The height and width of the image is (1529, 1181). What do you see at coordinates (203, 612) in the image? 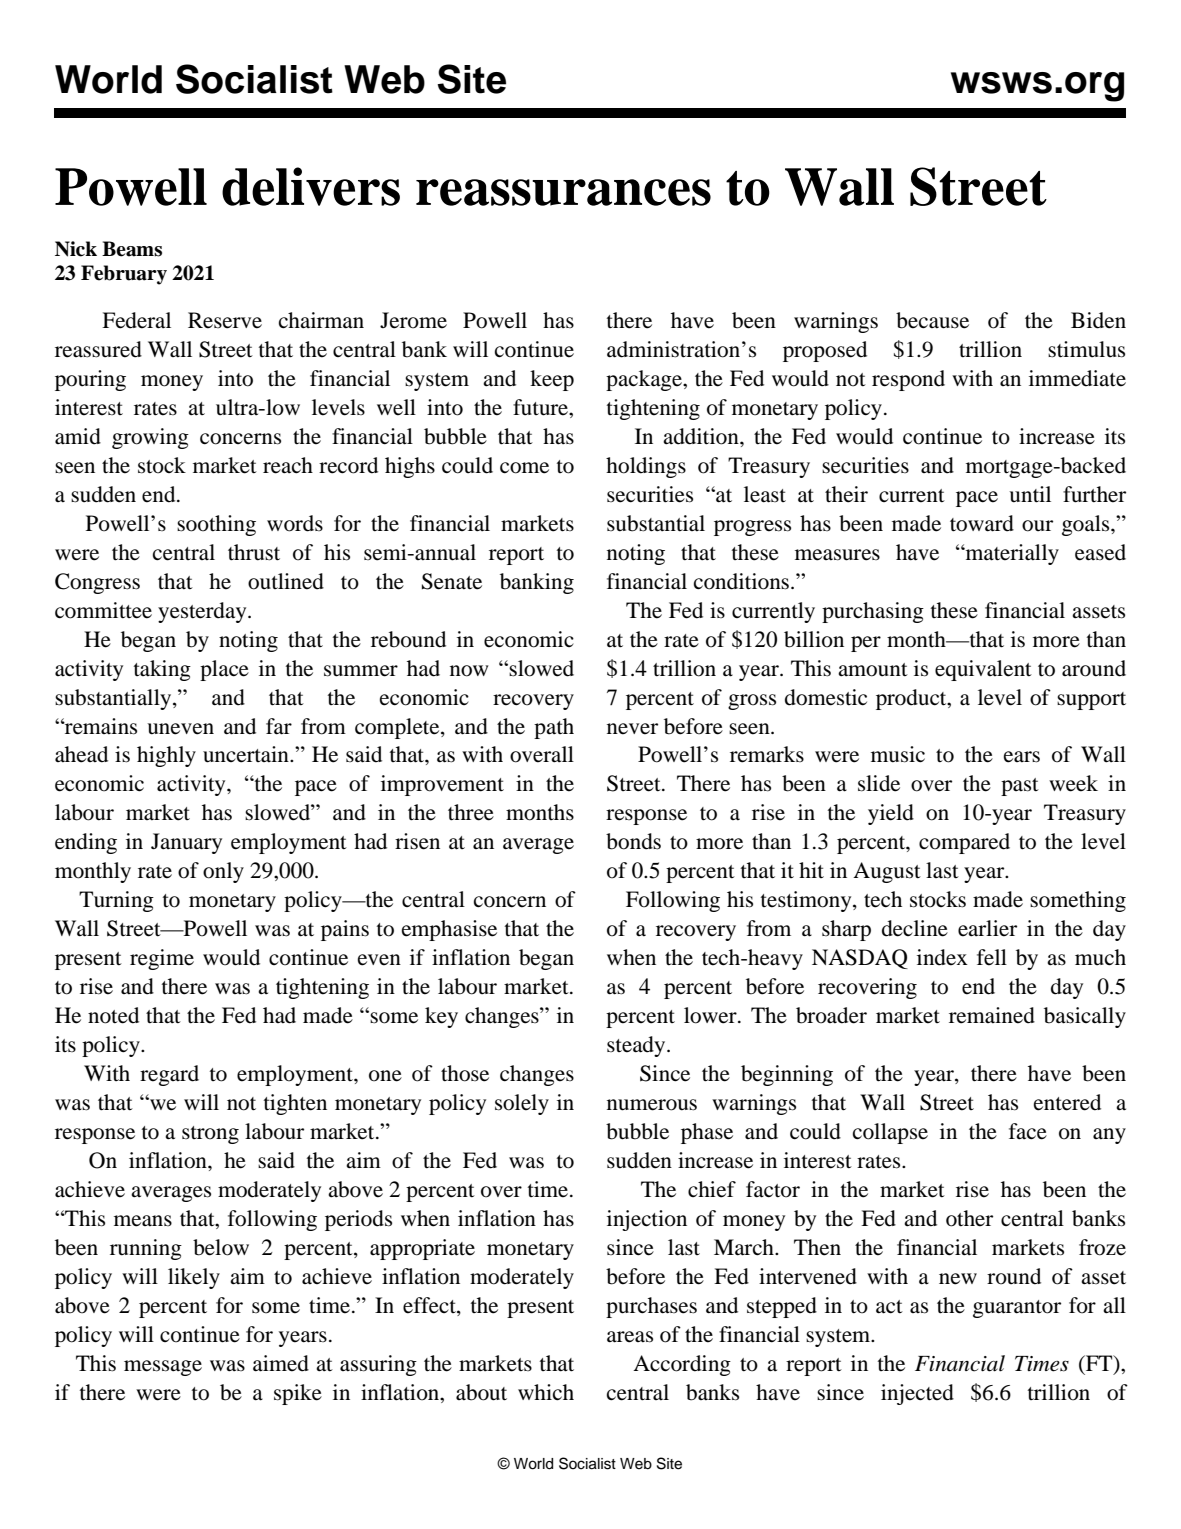
I see `yesterday` at bounding box center [203, 612].
